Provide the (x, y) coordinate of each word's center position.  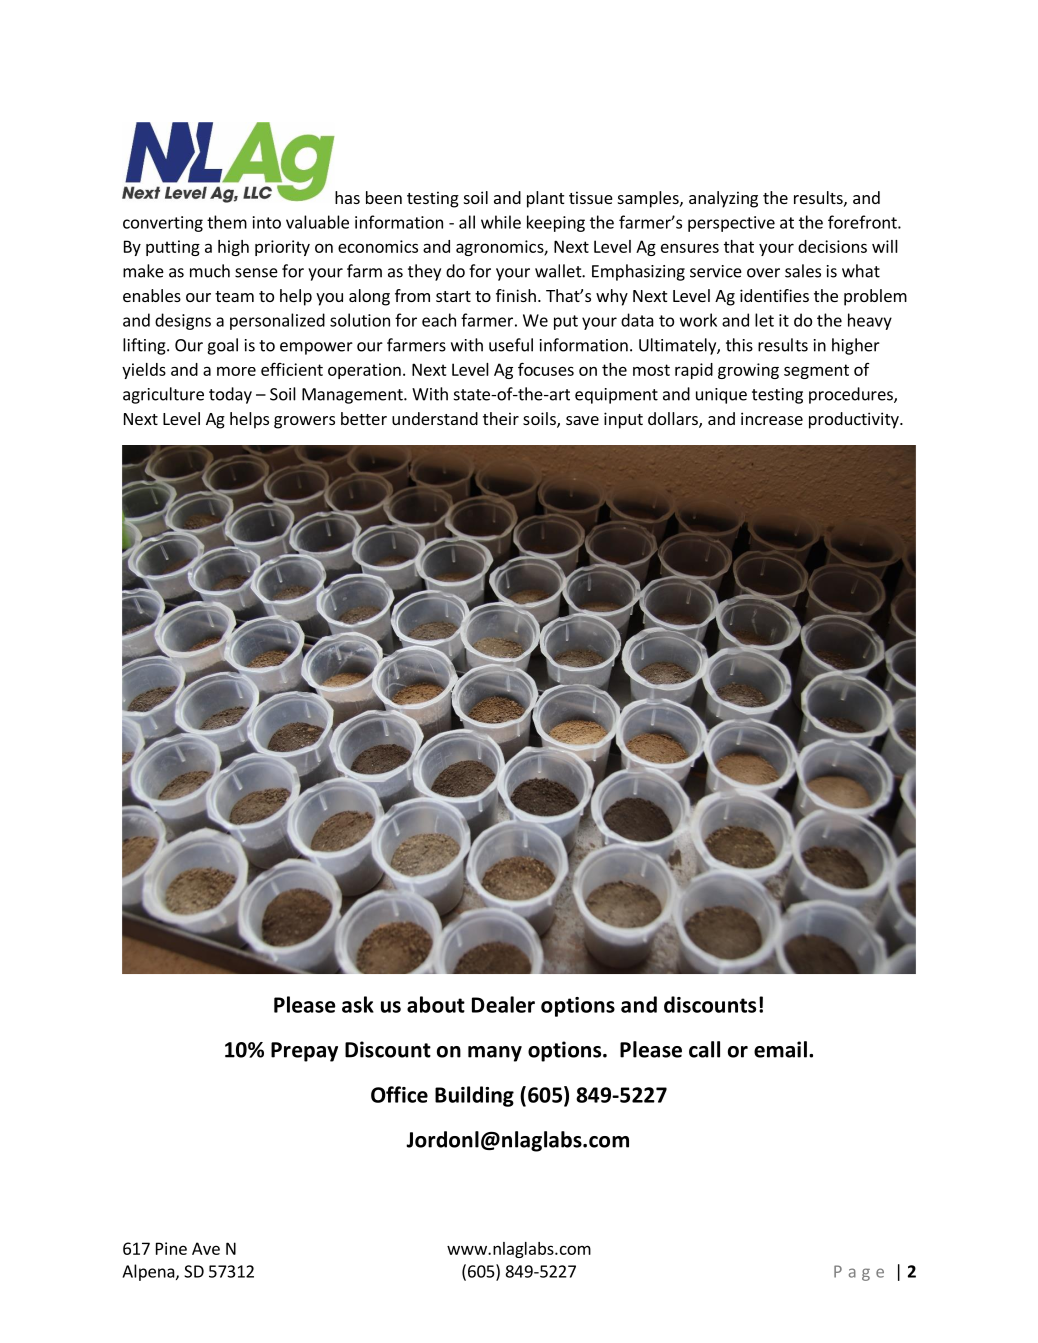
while (501, 222)
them (227, 222)
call (704, 1049)
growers (304, 422)
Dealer (503, 1004)
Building (474, 1096)
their (501, 418)
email (780, 1049)
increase (772, 418)
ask (358, 1004)
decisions (832, 246)
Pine (171, 1248)
